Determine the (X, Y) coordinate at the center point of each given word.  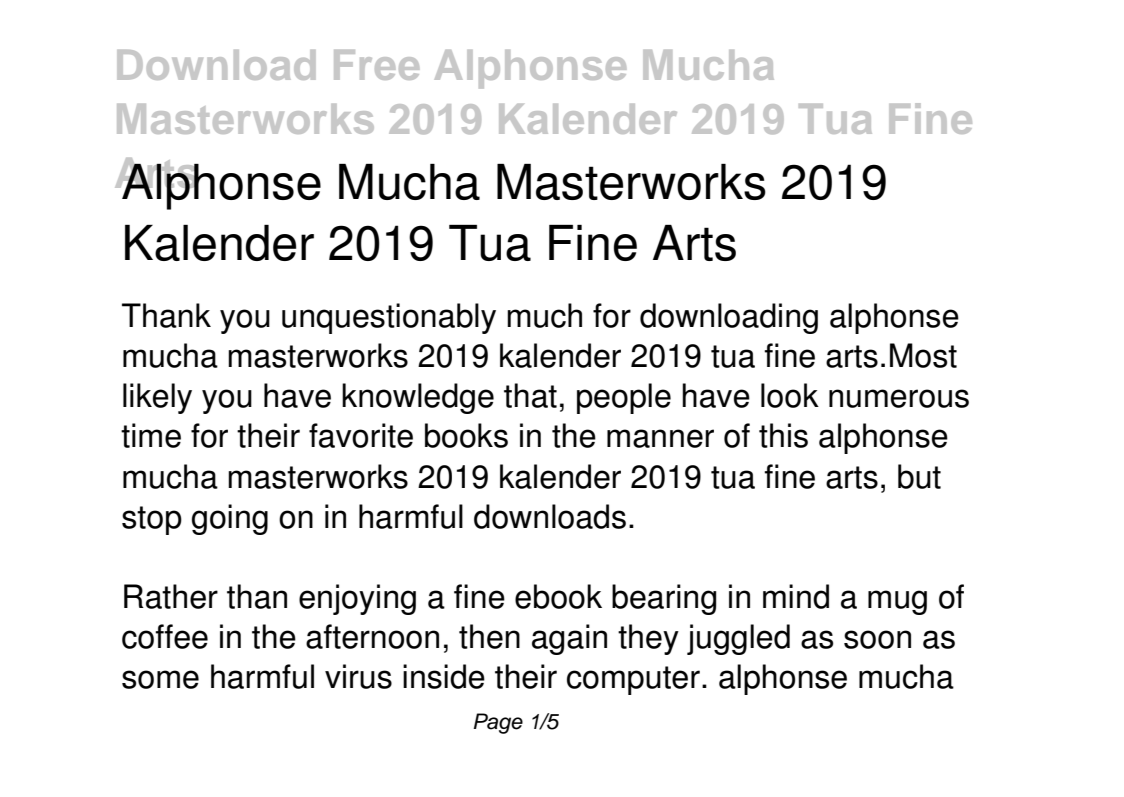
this (783, 435)
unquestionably (389, 318)
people (624, 398)
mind (796, 596)
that (530, 395)
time (151, 435)
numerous (899, 398)
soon (877, 639)
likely (157, 398)
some (160, 679)
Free (376, 65)
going (230, 519)
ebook (558, 596)
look (790, 395)
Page (498, 723)
